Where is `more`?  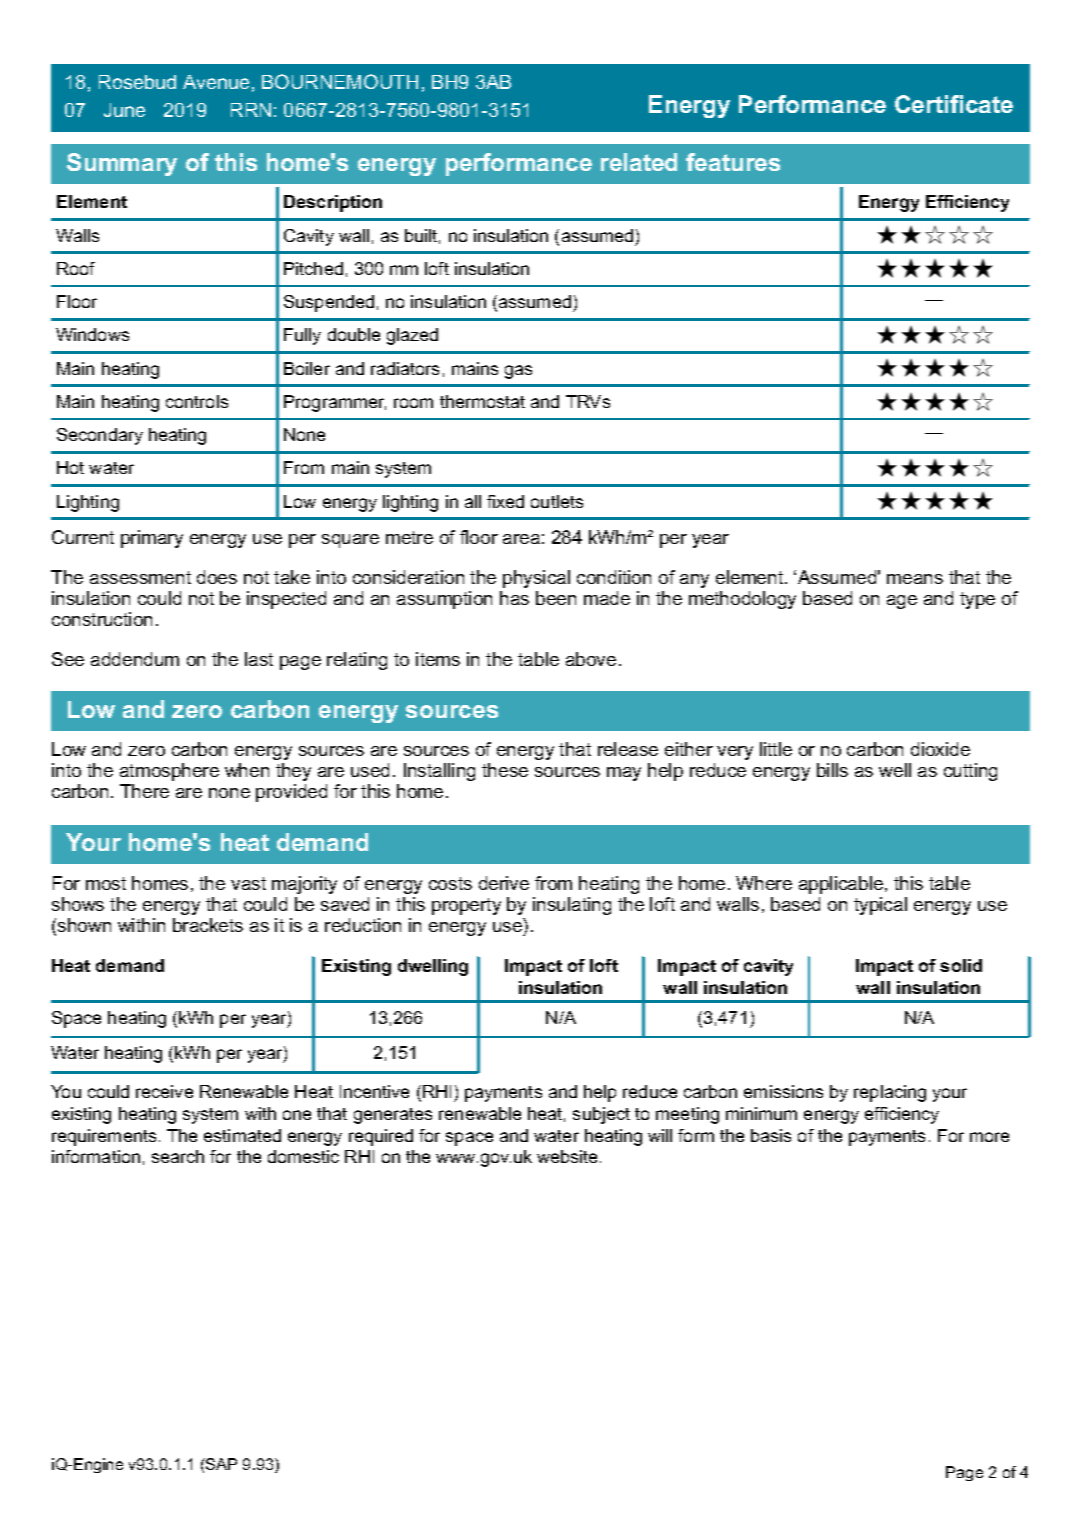 more is located at coordinates (989, 1137).
